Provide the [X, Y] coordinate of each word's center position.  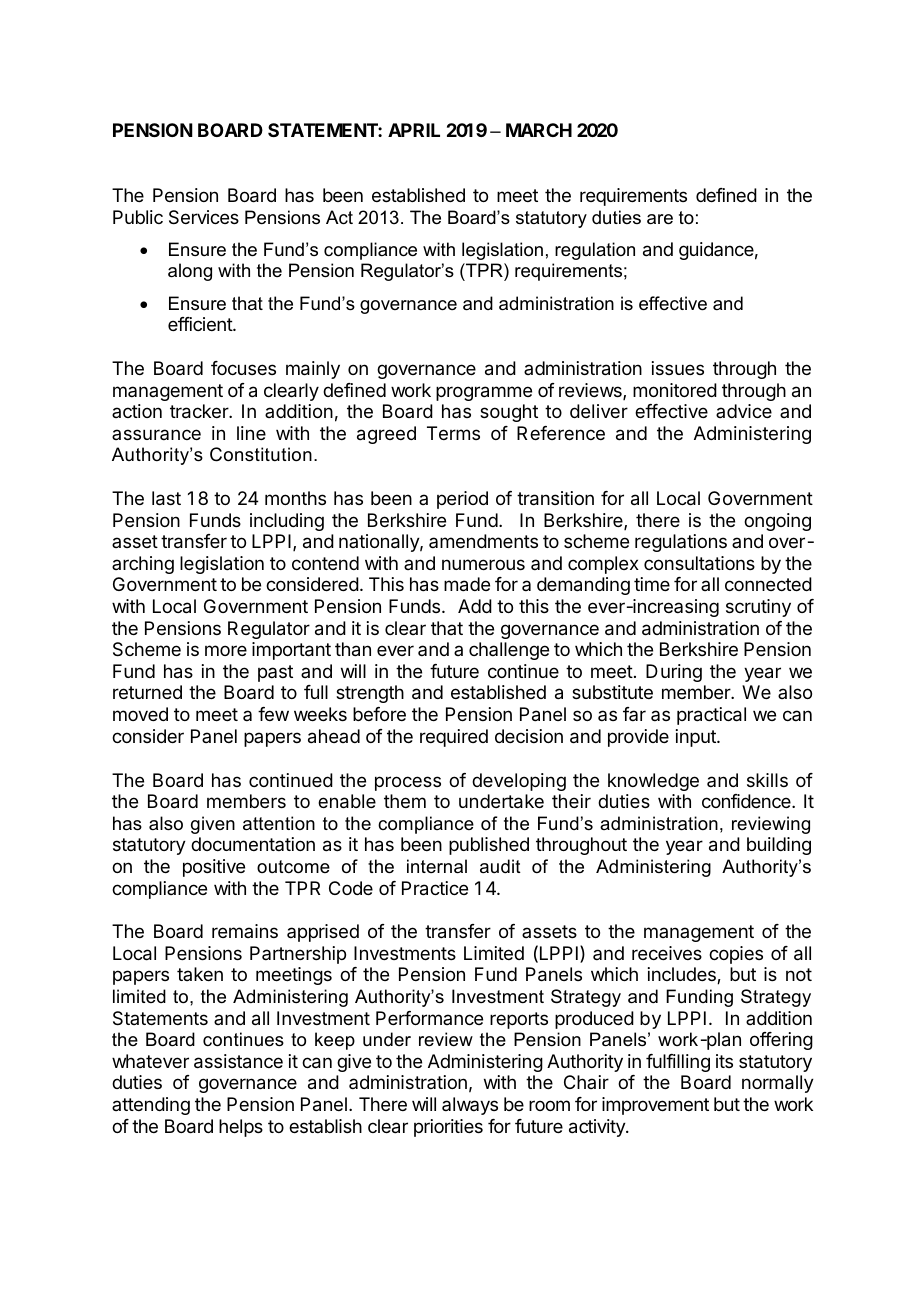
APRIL [414, 130]
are [660, 219]
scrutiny [758, 608]
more [226, 650]
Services [204, 217]
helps [241, 1128]
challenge [509, 651]
